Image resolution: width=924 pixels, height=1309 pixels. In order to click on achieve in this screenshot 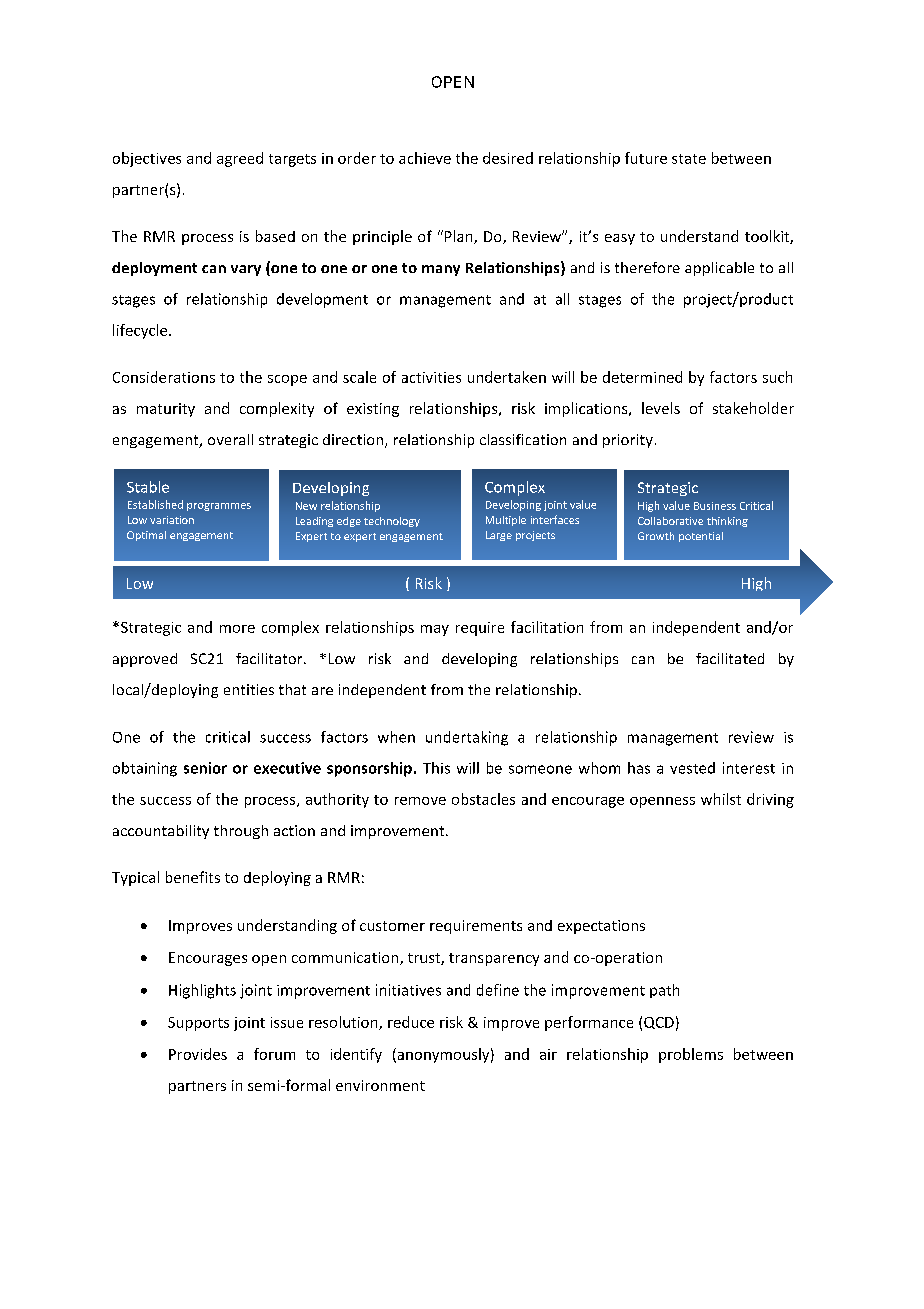, I will do `click(425, 158)`.
